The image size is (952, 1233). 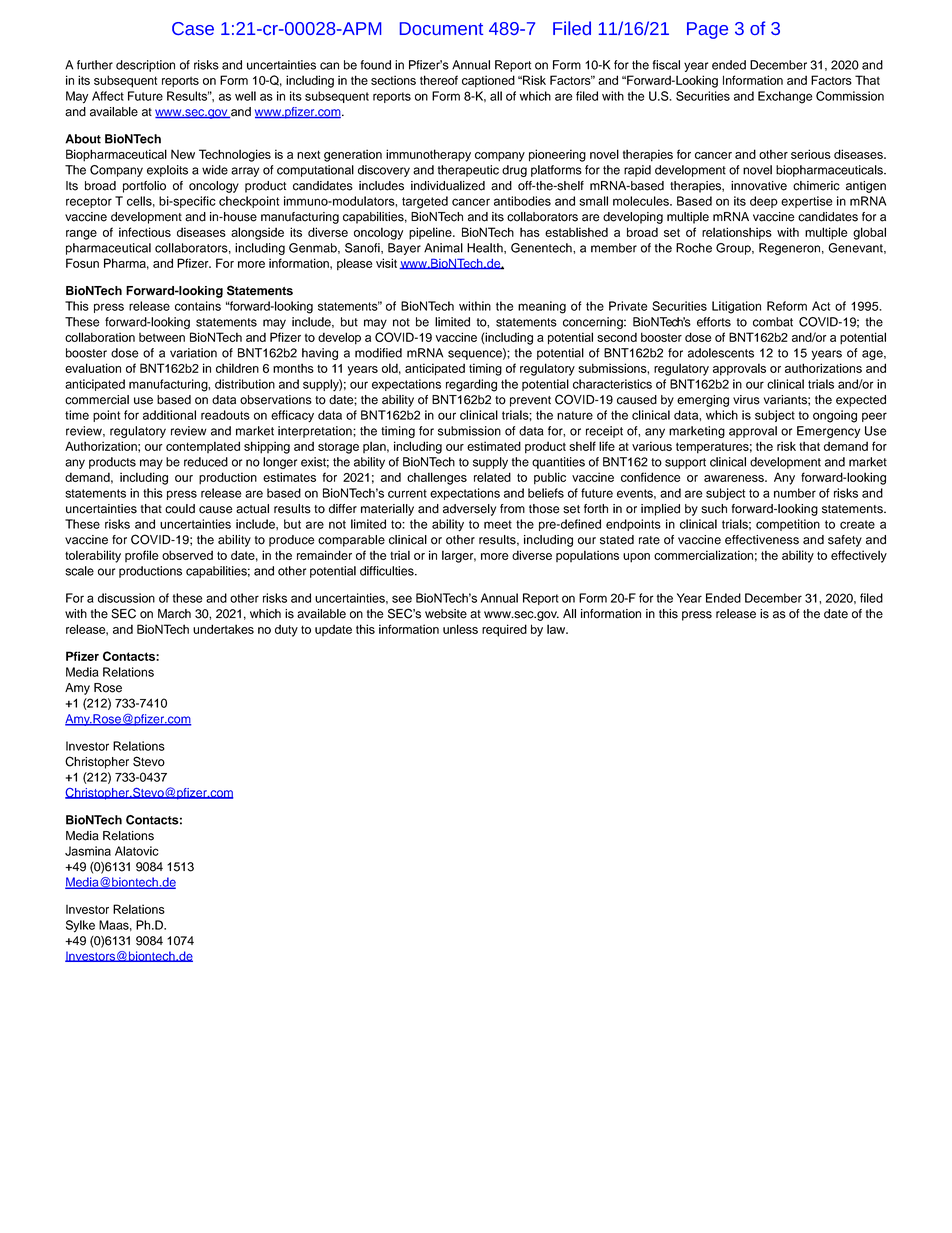 What do you see at coordinates (145, 66) in the image?
I see `description` at bounding box center [145, 66].
